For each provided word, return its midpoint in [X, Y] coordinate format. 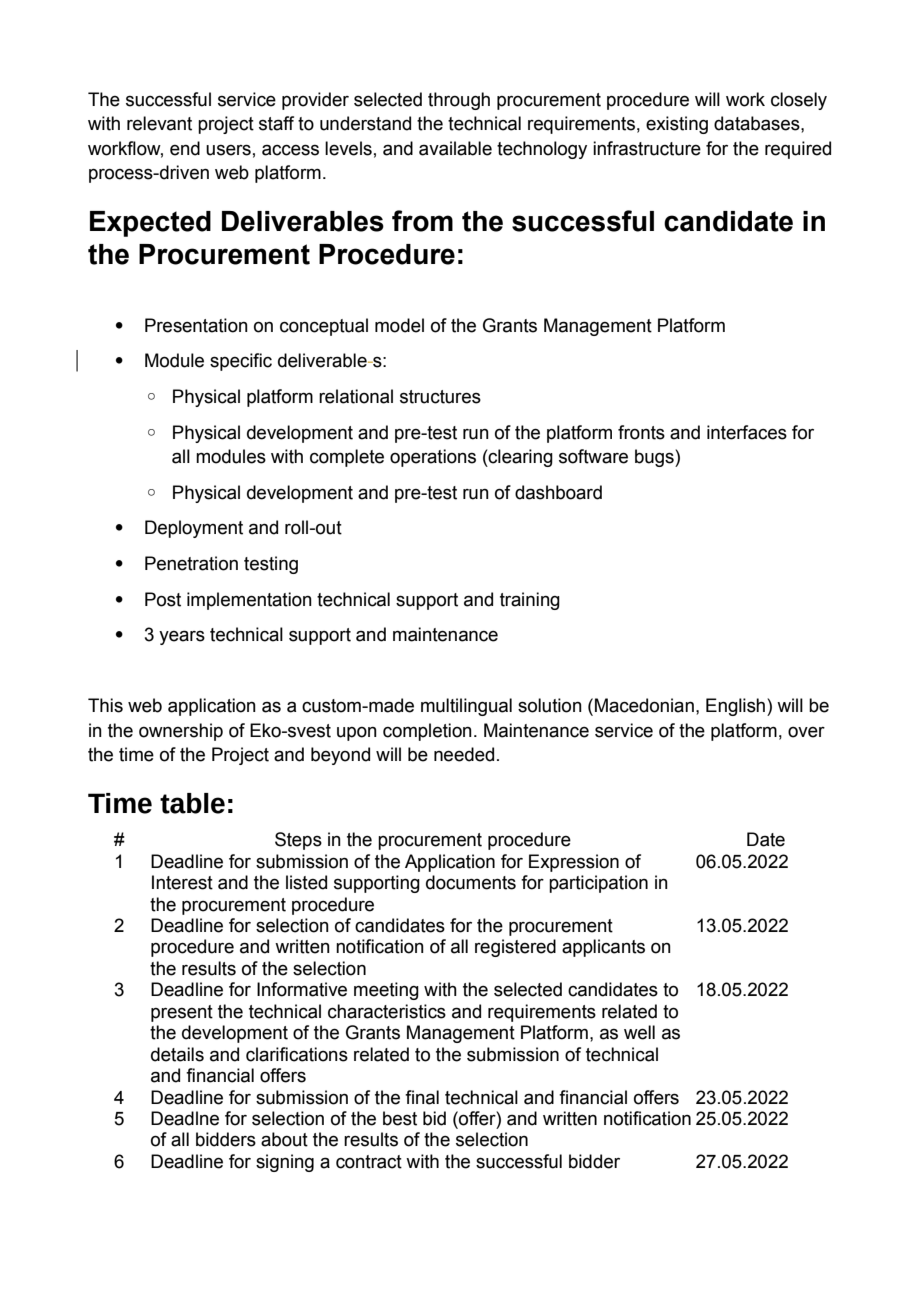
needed [464, 754]
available [455, 148]
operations [433, 458]
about [284, 1139]
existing [677, 125]
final [422, 1097]
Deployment [194, 529]
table [192, 803]
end [185, 148]
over [806, 732]
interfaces [747, 432]
